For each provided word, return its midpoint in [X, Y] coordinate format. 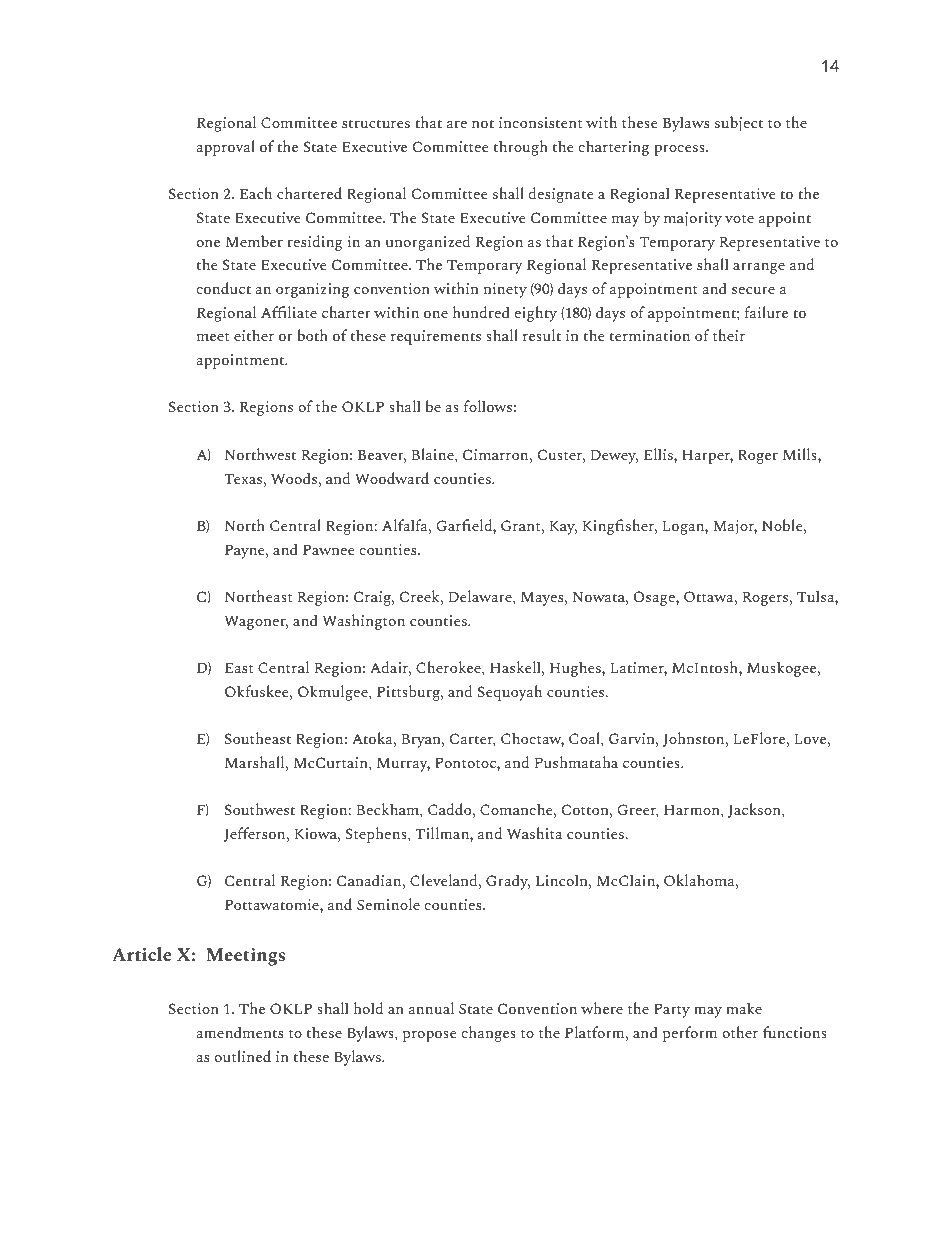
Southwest [260, 809]
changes [489, 1034]
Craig [373, 598]
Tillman [443, 833]
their [729, 335]
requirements [436, 337]
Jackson [755, 810]
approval [225, 148]
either [254, 335]
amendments [239, 1032]
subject [739, 124]
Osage [655, 598]
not [483, 123]
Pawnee [328, 549]
